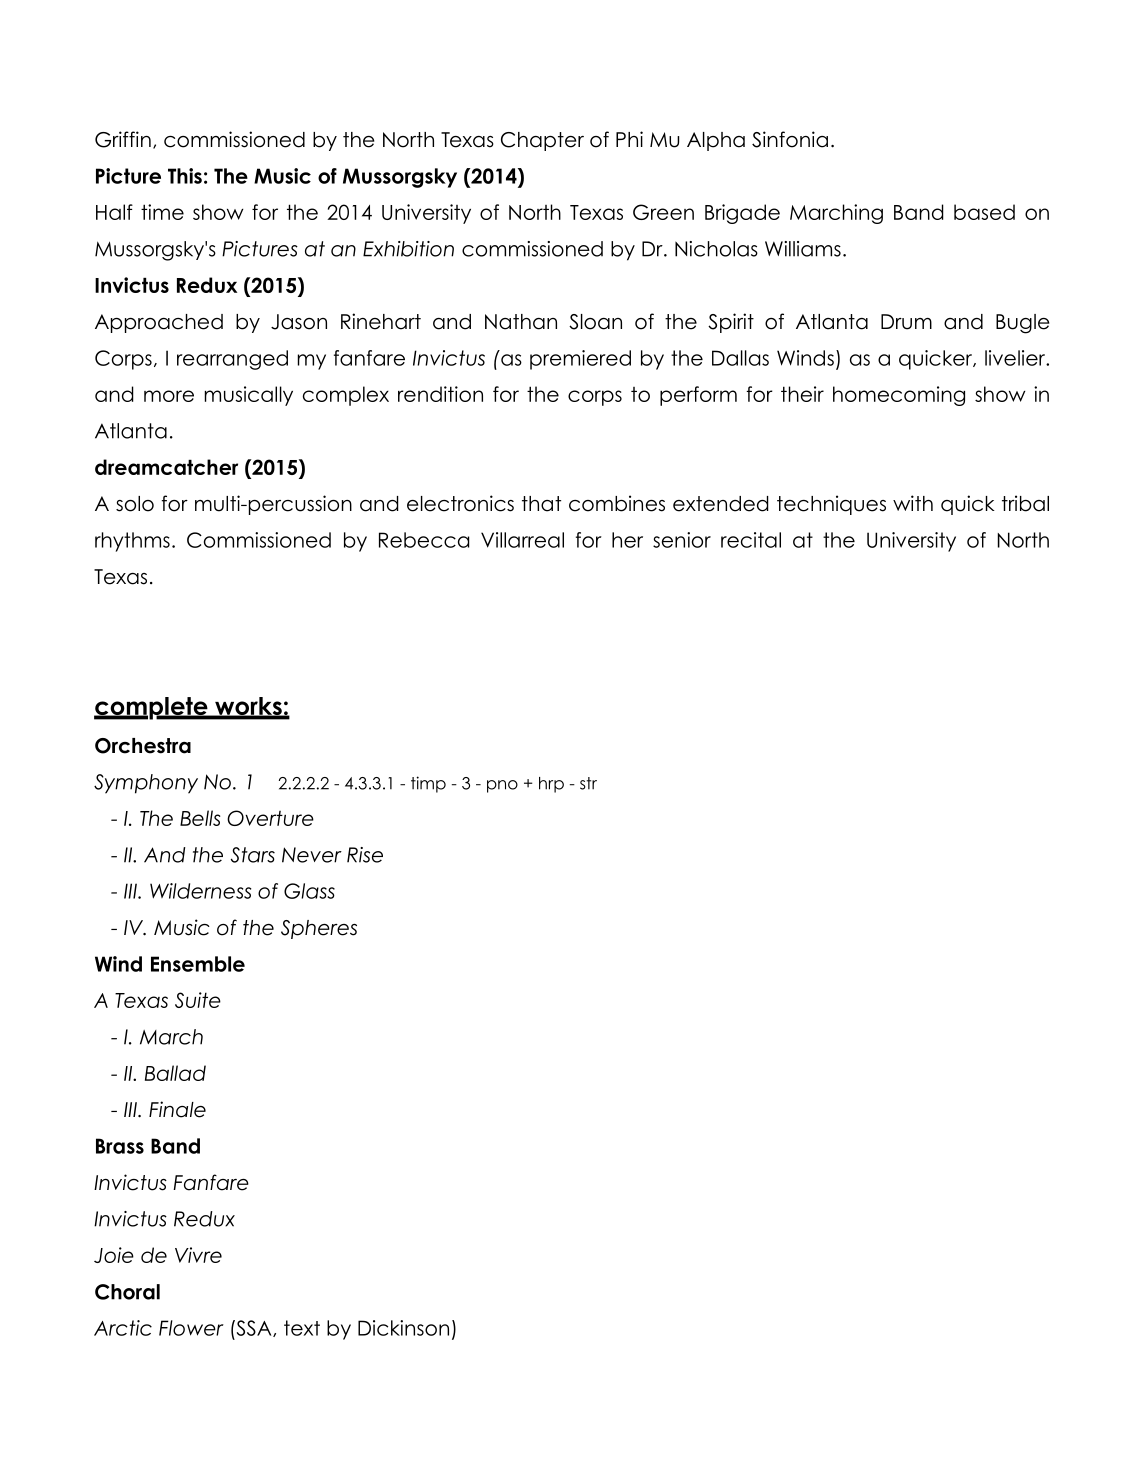  What do you see at coordinates (132, 542) in the document?
I see `rhythms` at bounding box center [132, 542].
